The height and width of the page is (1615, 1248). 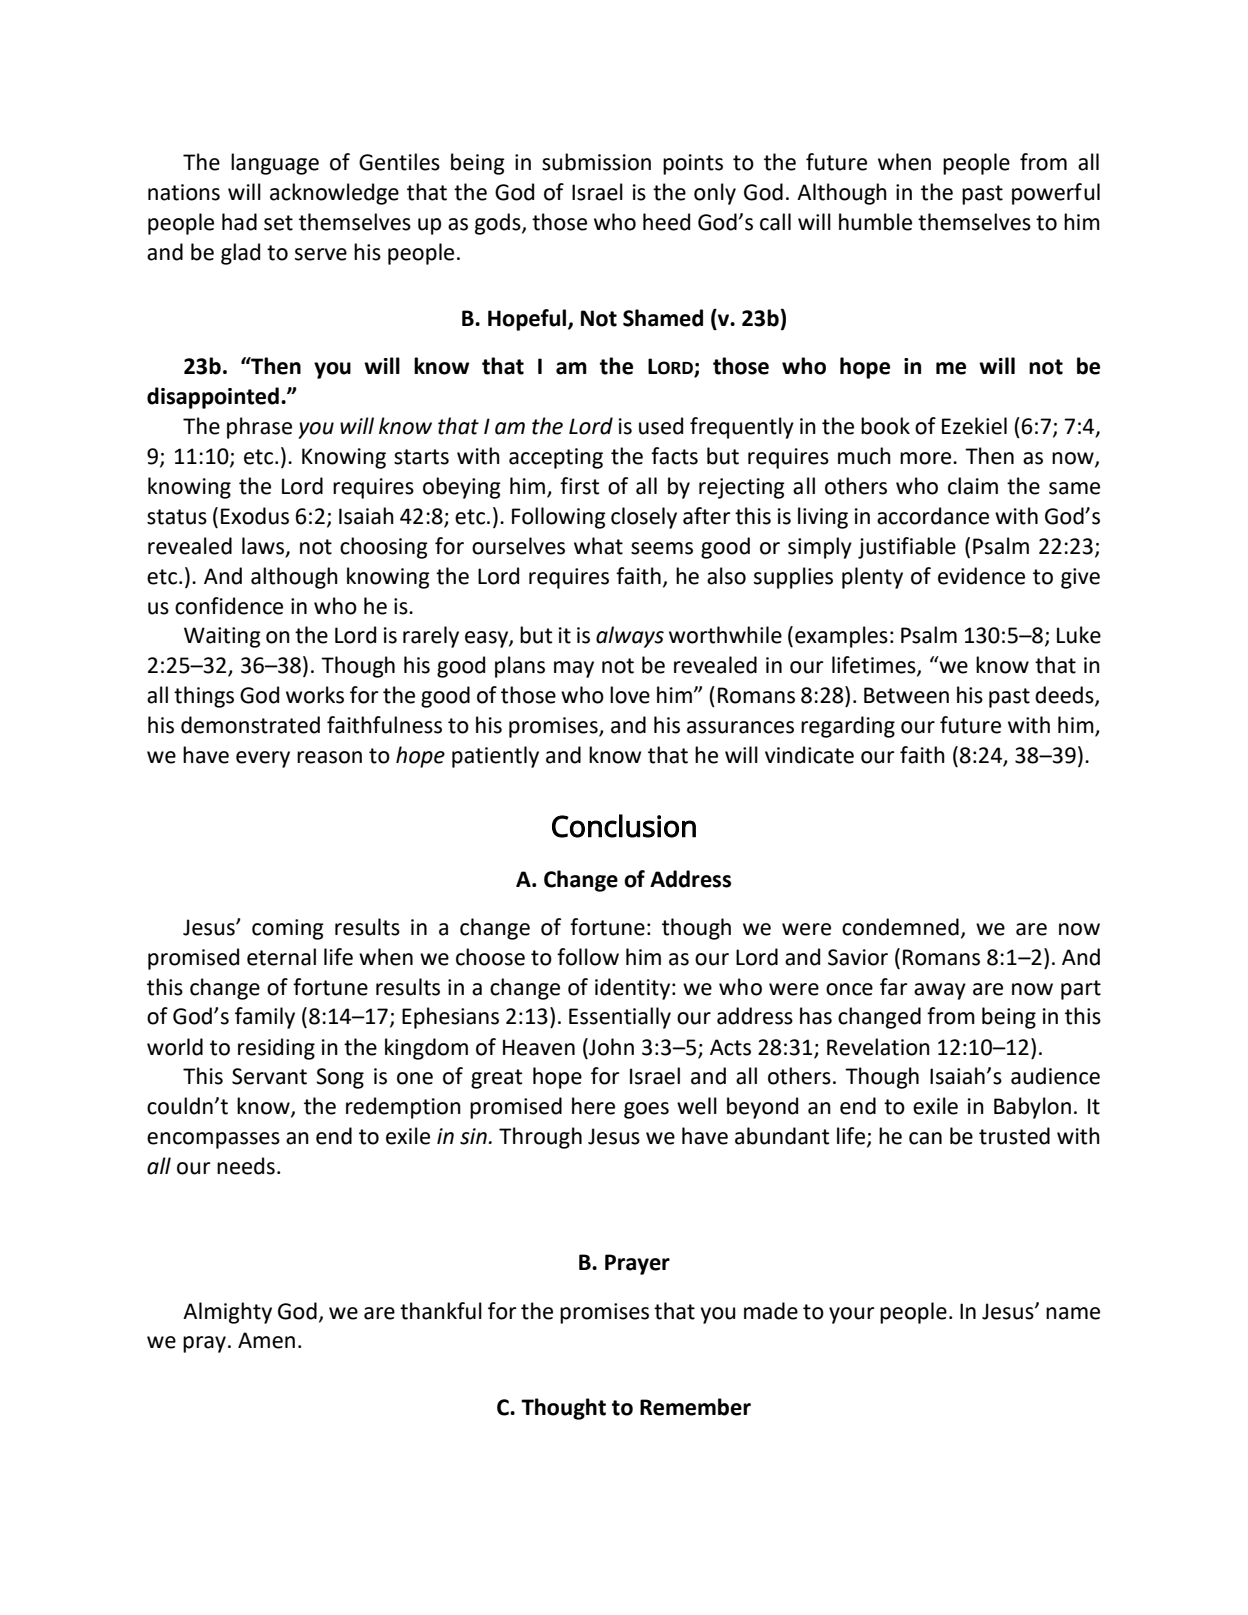 What do you see at coordinates (1056, 194) in the page?
I see `powerful` at bounding box center [1056, 194].
